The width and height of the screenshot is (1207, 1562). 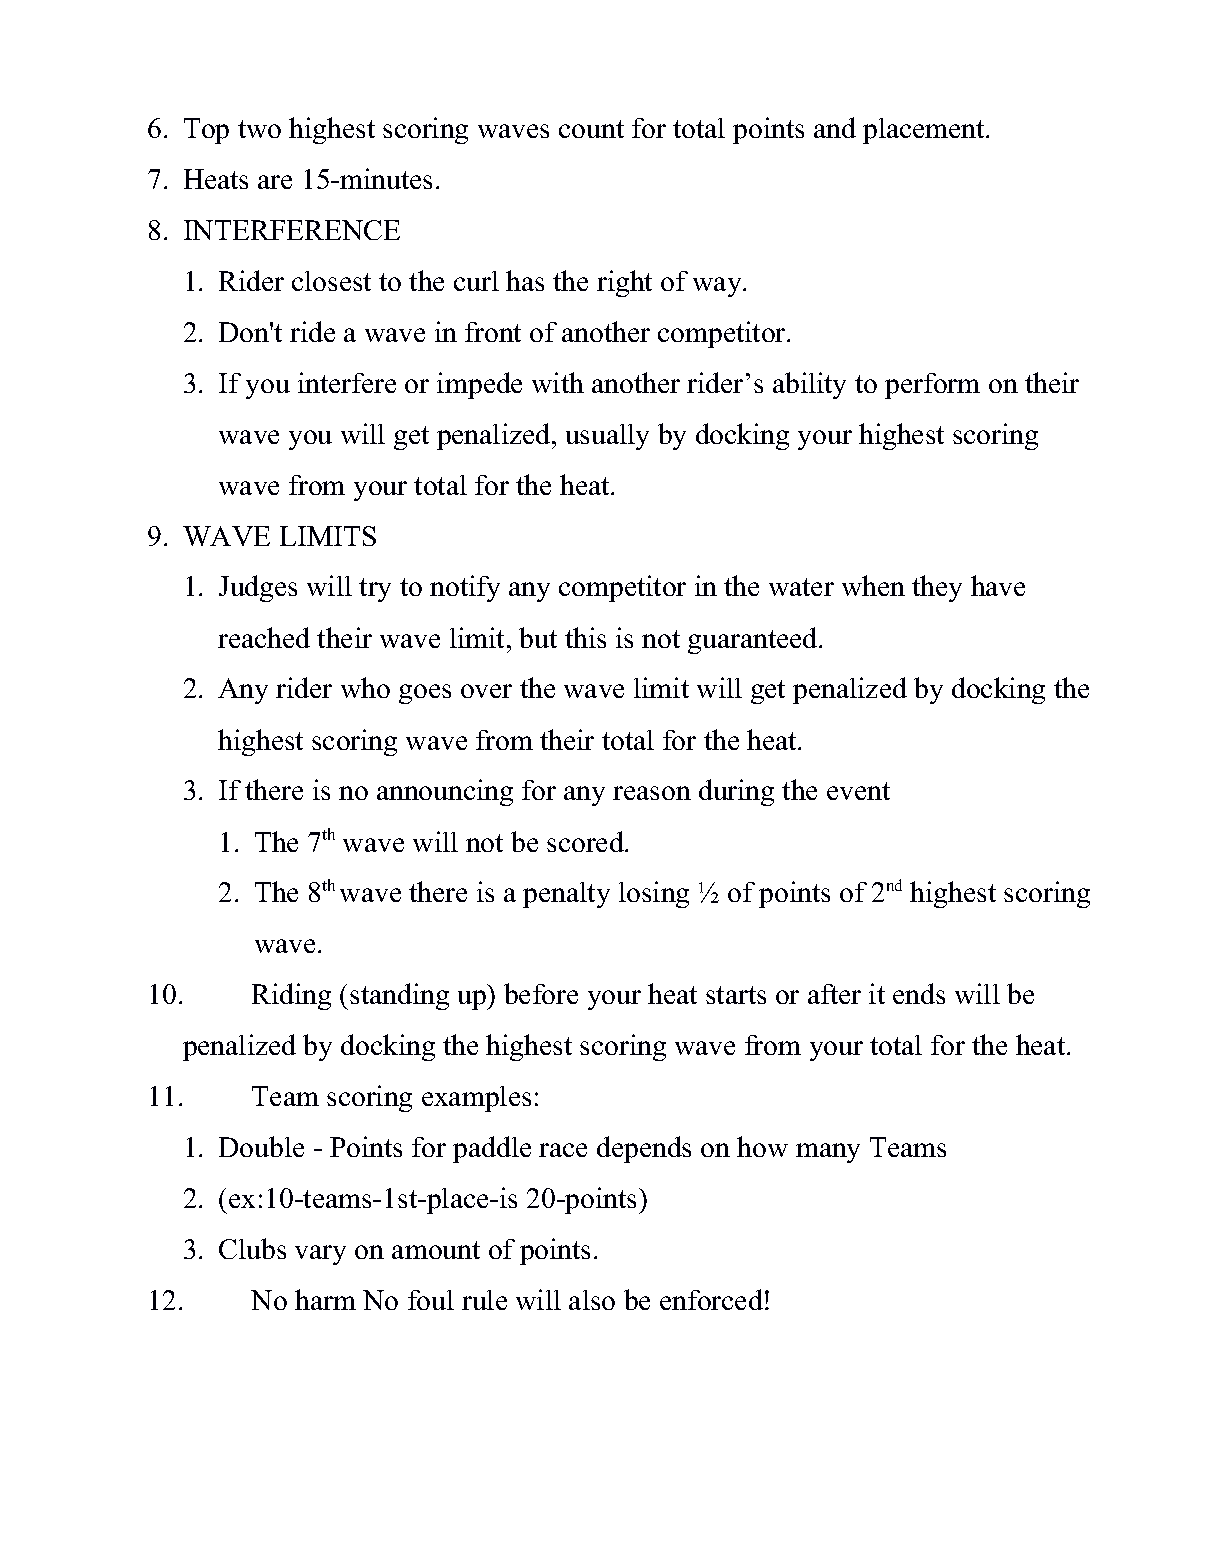 I want to click on Riding, so click(x=291, y=996).
